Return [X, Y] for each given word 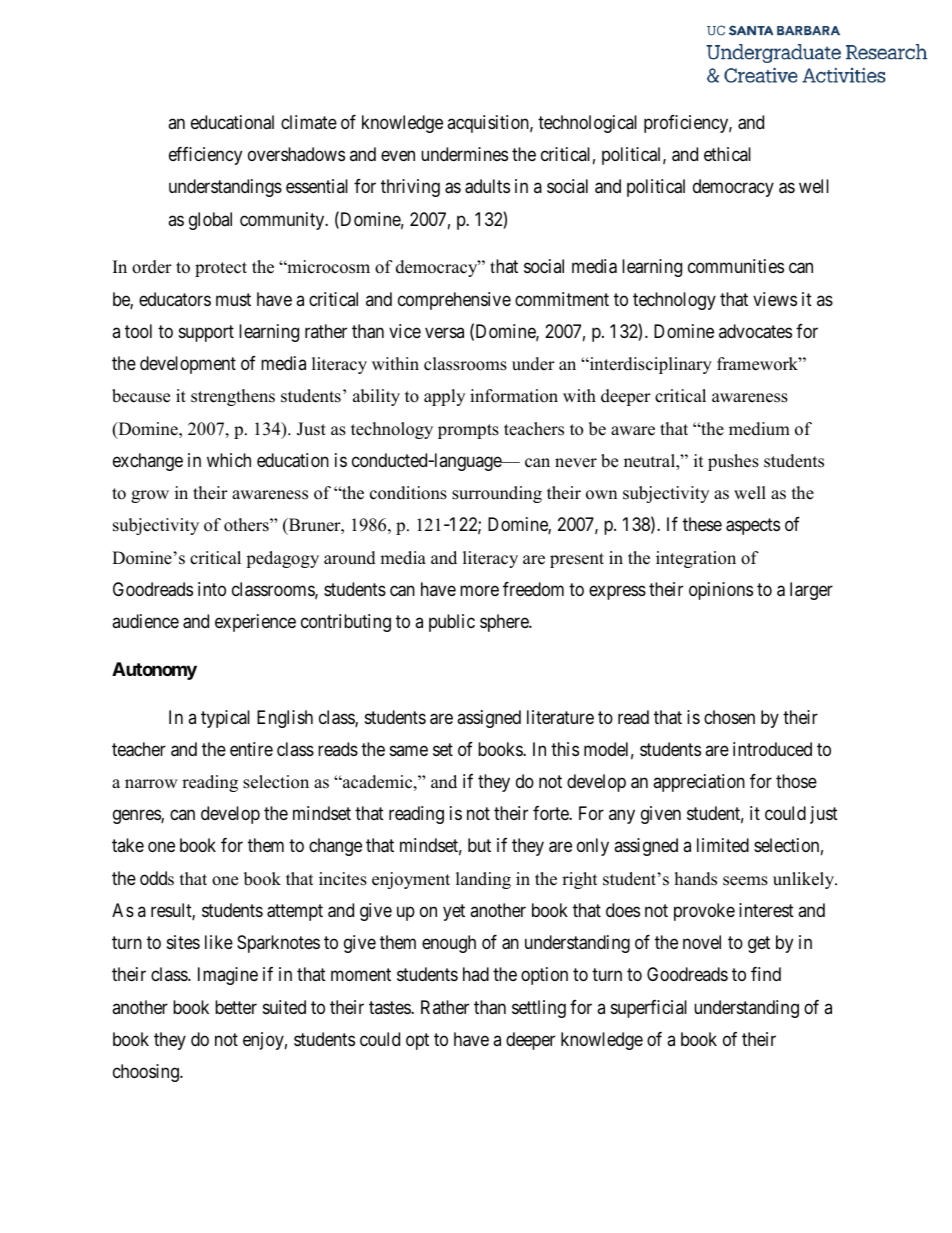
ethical [727, 154]
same [409, 750]
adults [487, 186]
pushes [733, 462]
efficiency [205, 156]
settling [539, 1009]
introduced [772, 749]
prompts [468, 431]
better [236, 1007]
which [229, 460]
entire [251, 749]
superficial [649, 1009]
